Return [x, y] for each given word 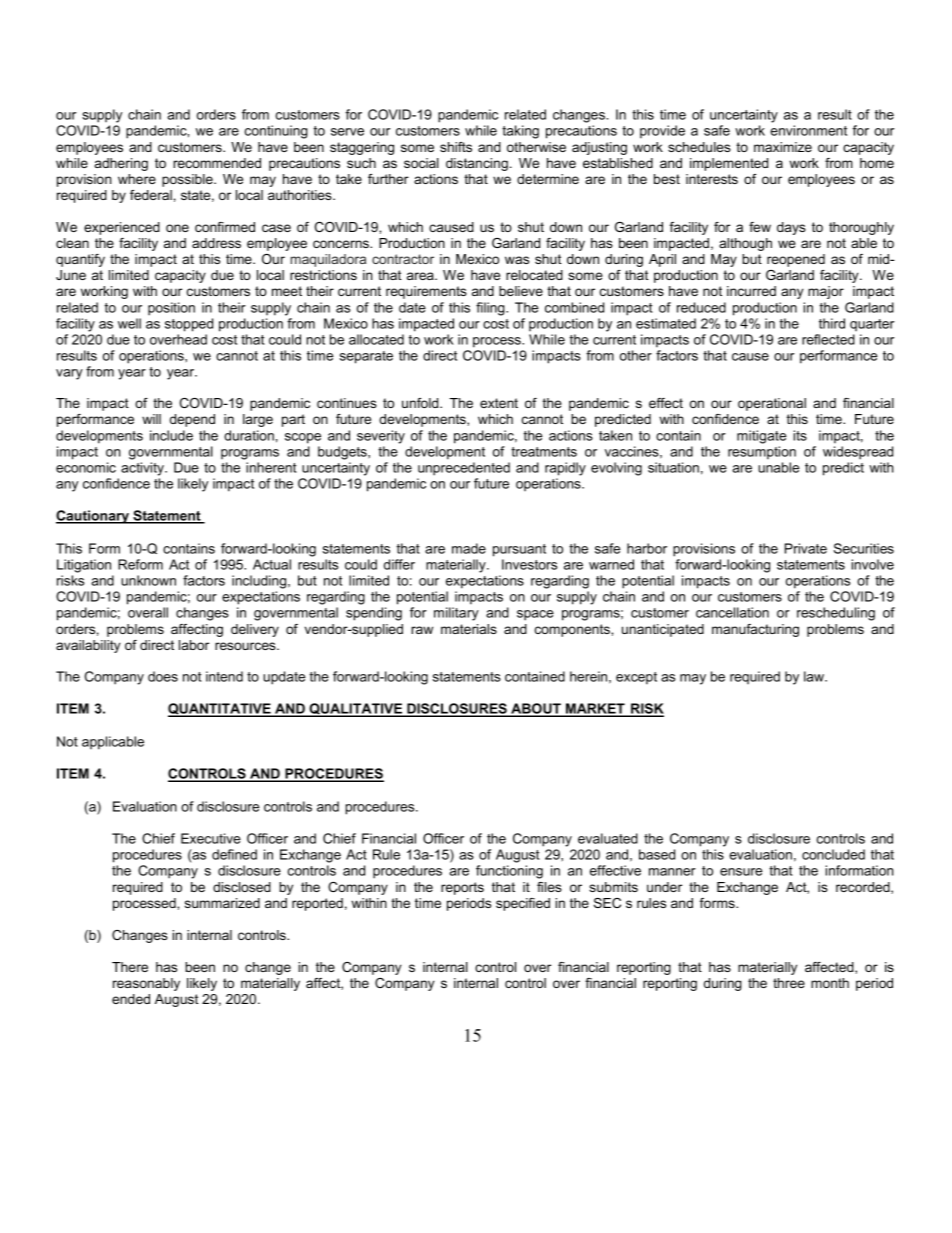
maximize [783, 147]
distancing [477, 164]
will [151, 419]
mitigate [761, 437]
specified [523, 904]
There [130, 967]
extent [499, 403]
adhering [121, 164]
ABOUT [536, 709]
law [815, 676]
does [163, 676]
